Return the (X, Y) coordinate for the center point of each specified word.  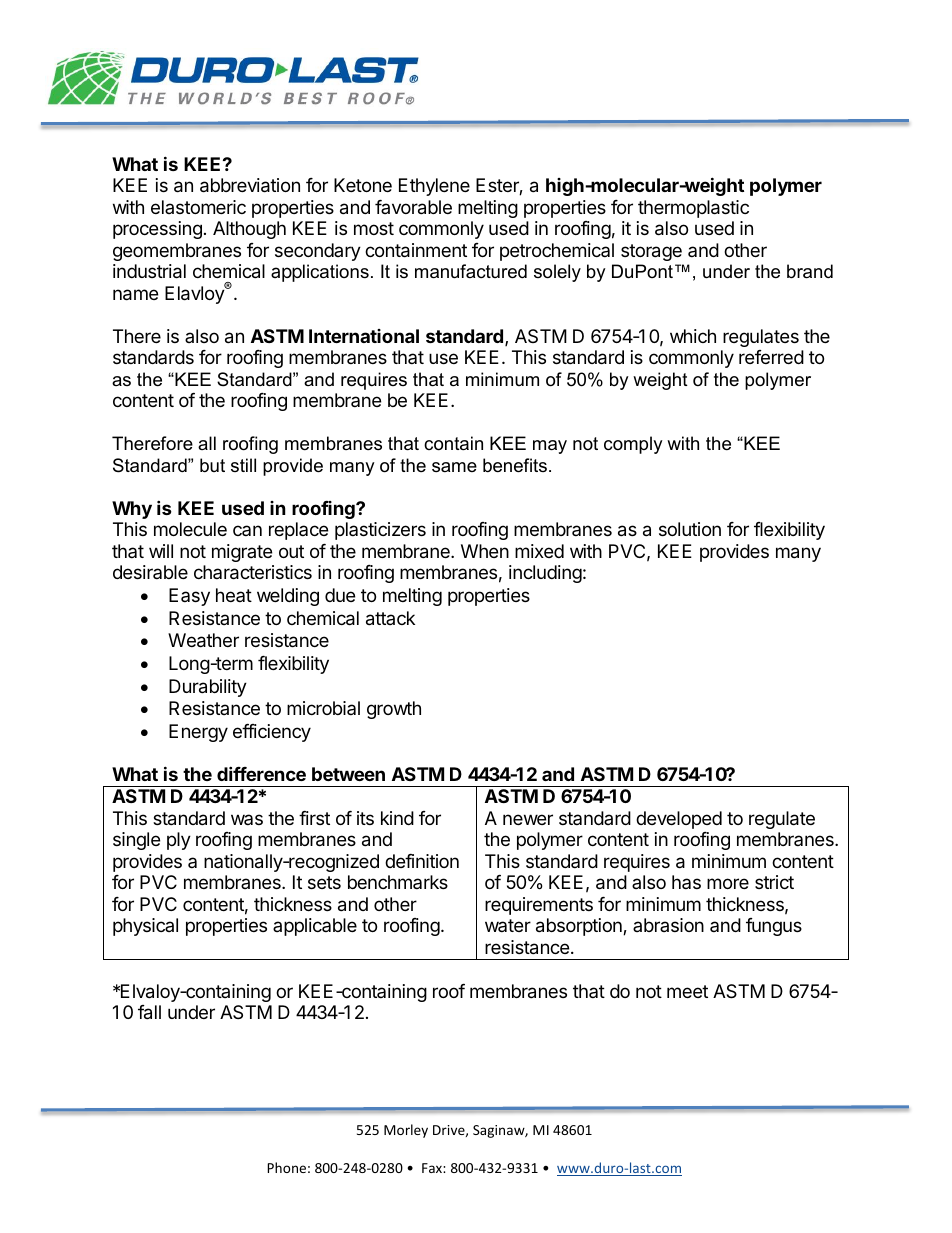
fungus (774, 927)
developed (679, 820)
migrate (242, 553)
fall (149, 1012)
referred (771, 357)
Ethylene (434, 187)
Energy (198, 733)
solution (690, 529)
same (454, 467)
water (508, 925)
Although (249, 230)
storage (651, 252)
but (212, 465)
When (485, 551)
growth (394, 710)
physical (145, 927)
